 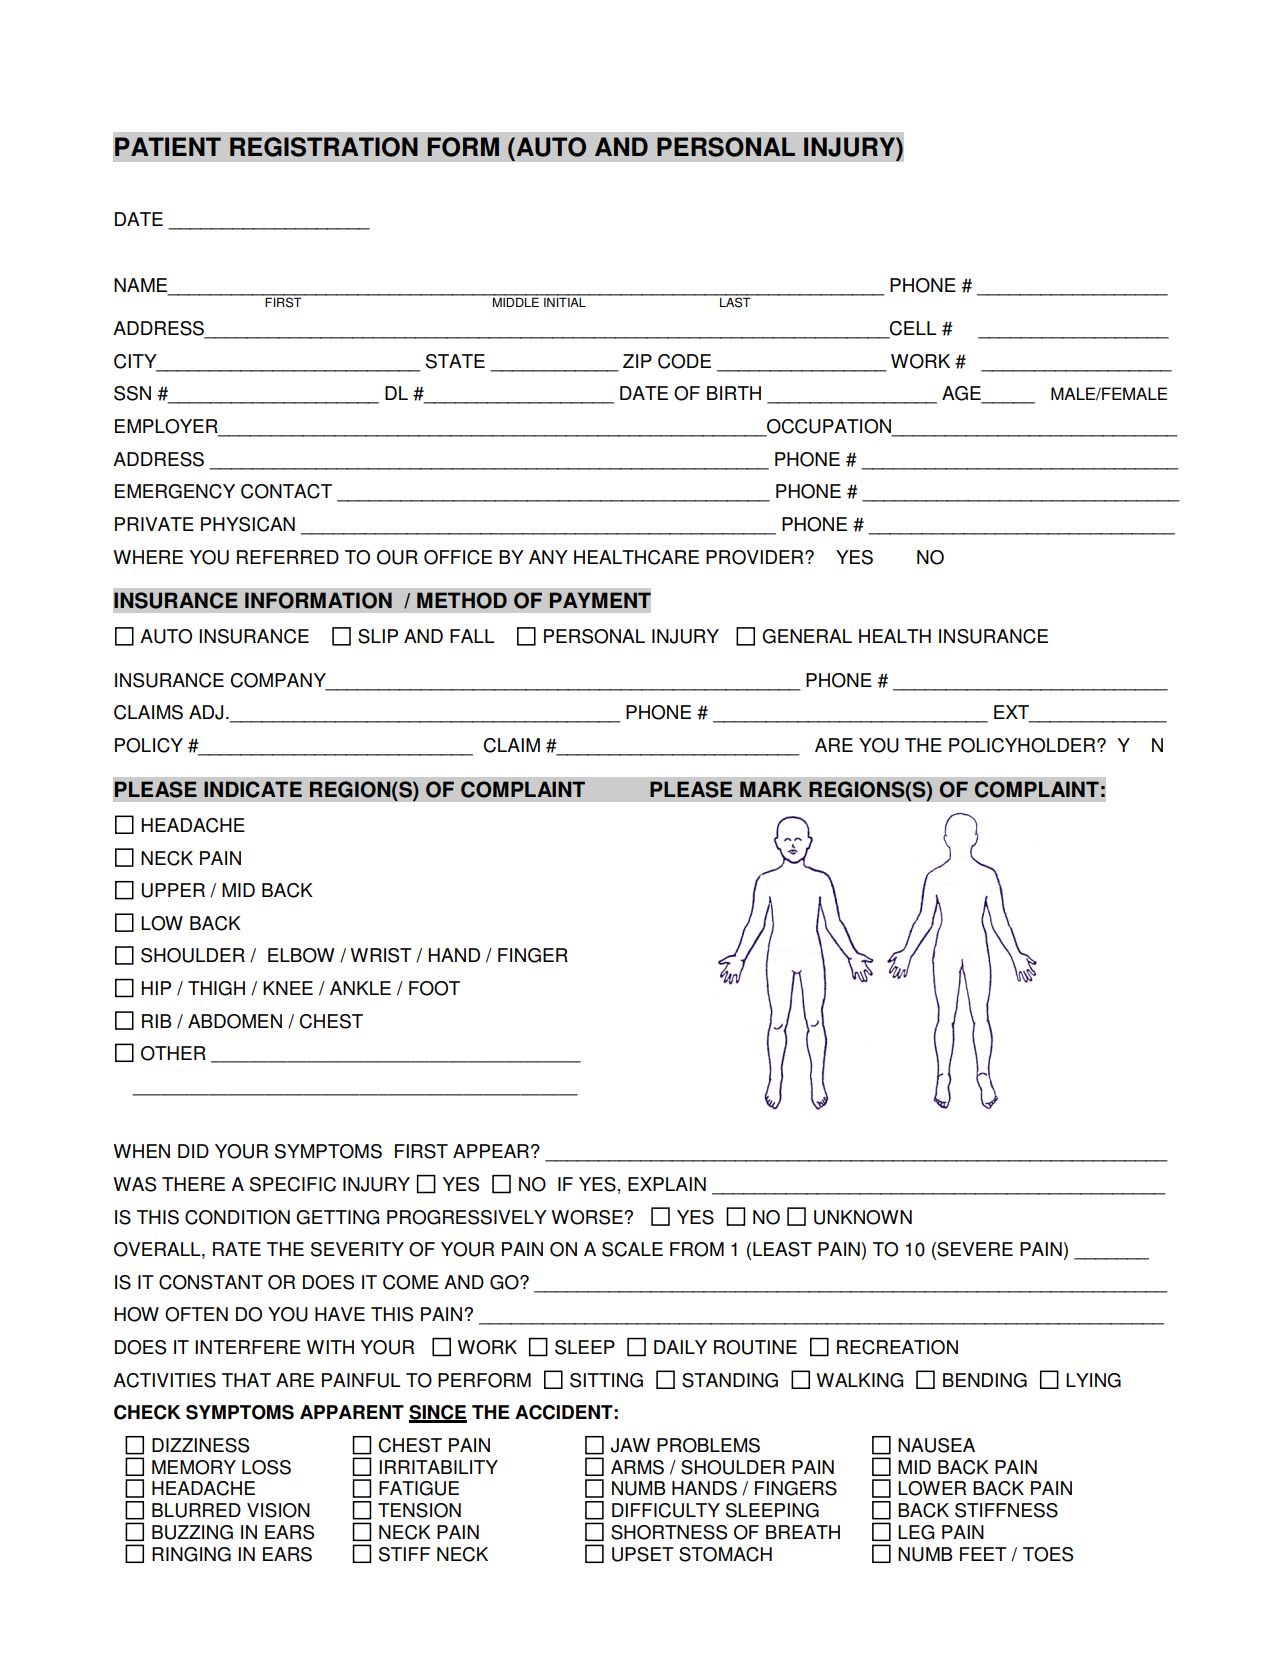 I want to click on EXPLAIN, so click(x=667, y=1184).
